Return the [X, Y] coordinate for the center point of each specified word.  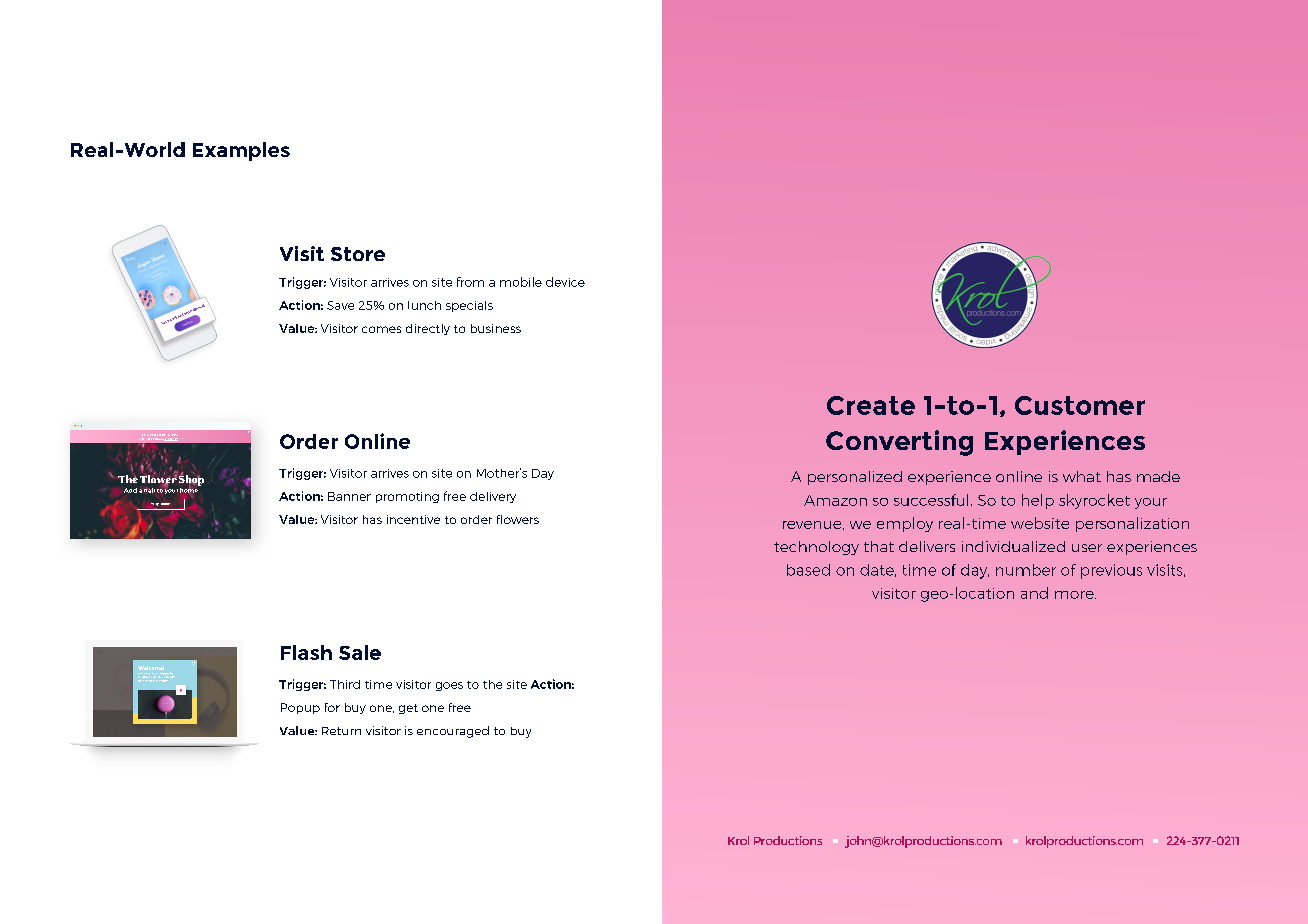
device [565, 282]
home [190, 489]
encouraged [453, 732]
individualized [1013, 546]
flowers [518, 519]
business [496, 328]
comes [381, 329]
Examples [241, 151]
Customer [1080, 405]
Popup [300, 708]
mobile [521, 282]
